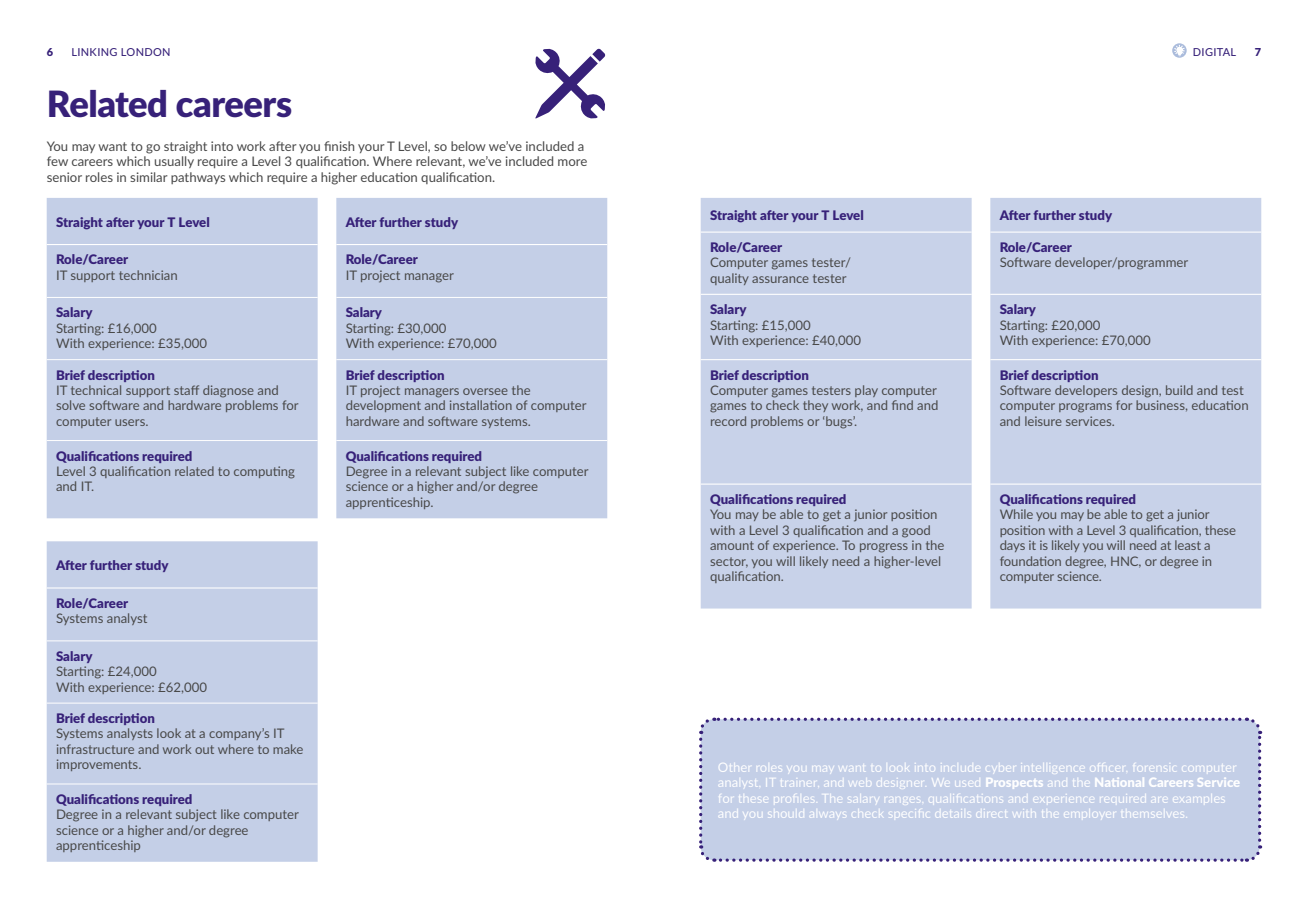 This screenshot has width=1308, height=924. I want to click on LONDON, so click(145, 52).
